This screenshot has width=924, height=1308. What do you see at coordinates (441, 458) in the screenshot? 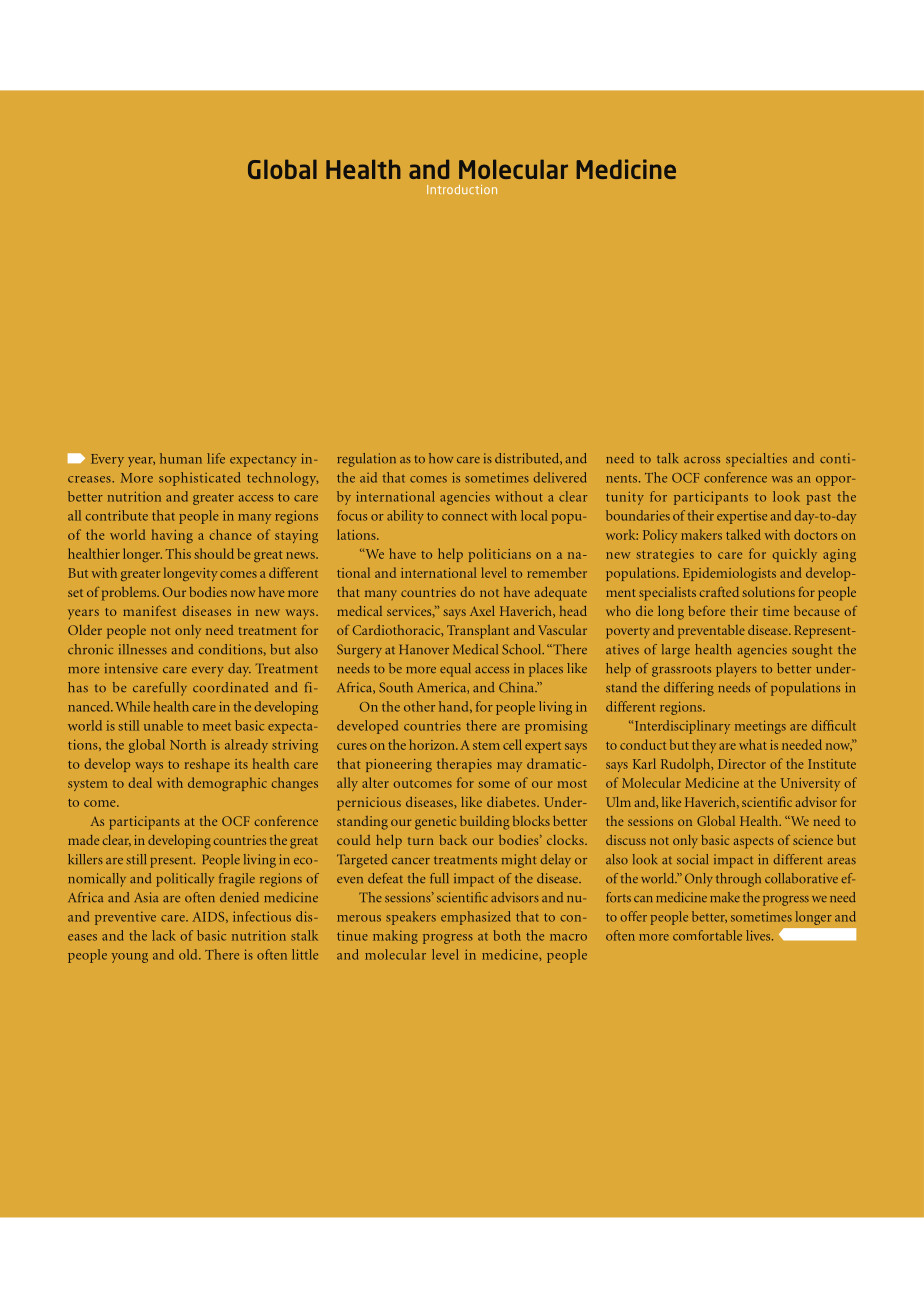
I see `how` at bounding box center [441, 458].
